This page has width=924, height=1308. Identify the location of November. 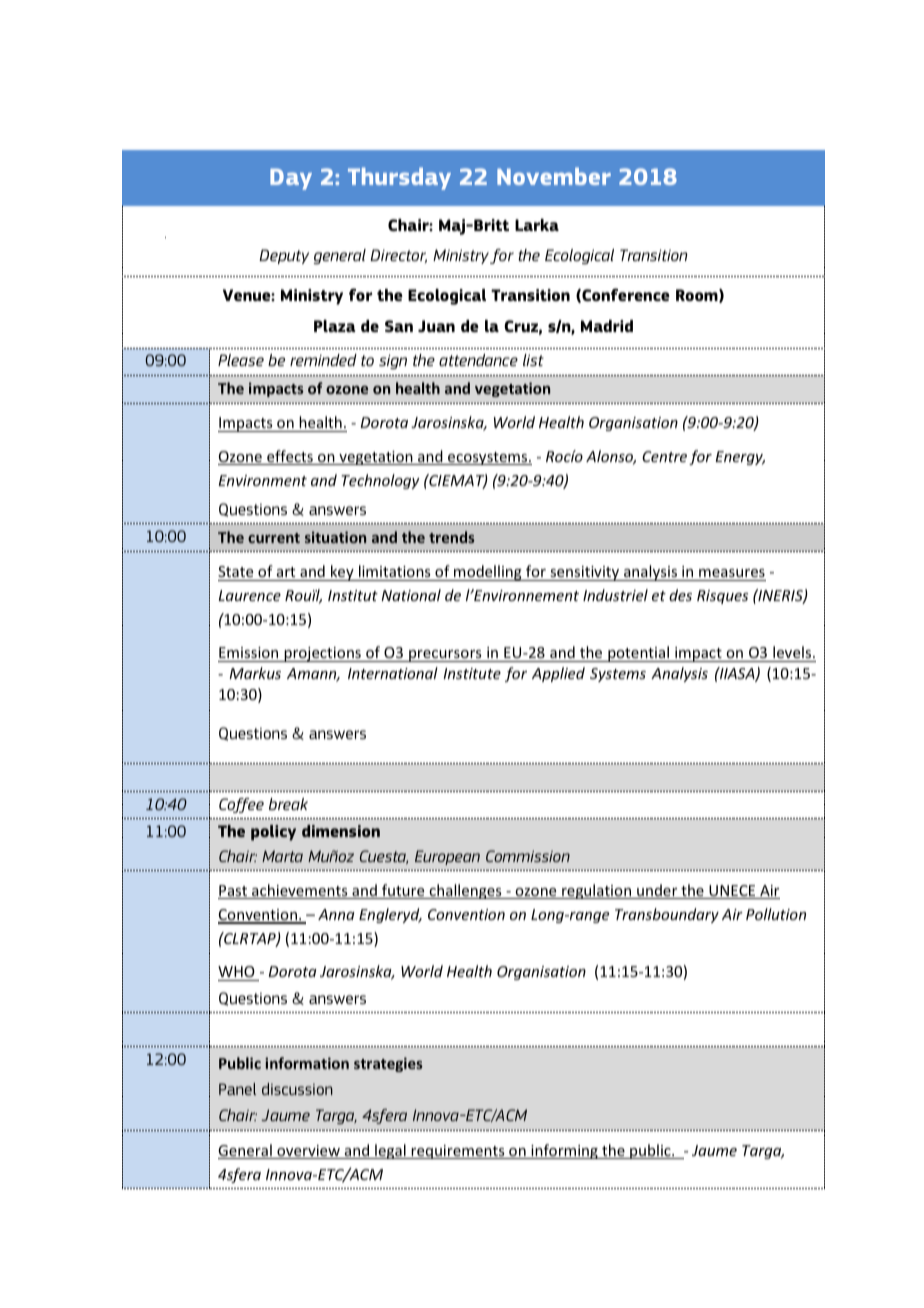
(554, 176).
